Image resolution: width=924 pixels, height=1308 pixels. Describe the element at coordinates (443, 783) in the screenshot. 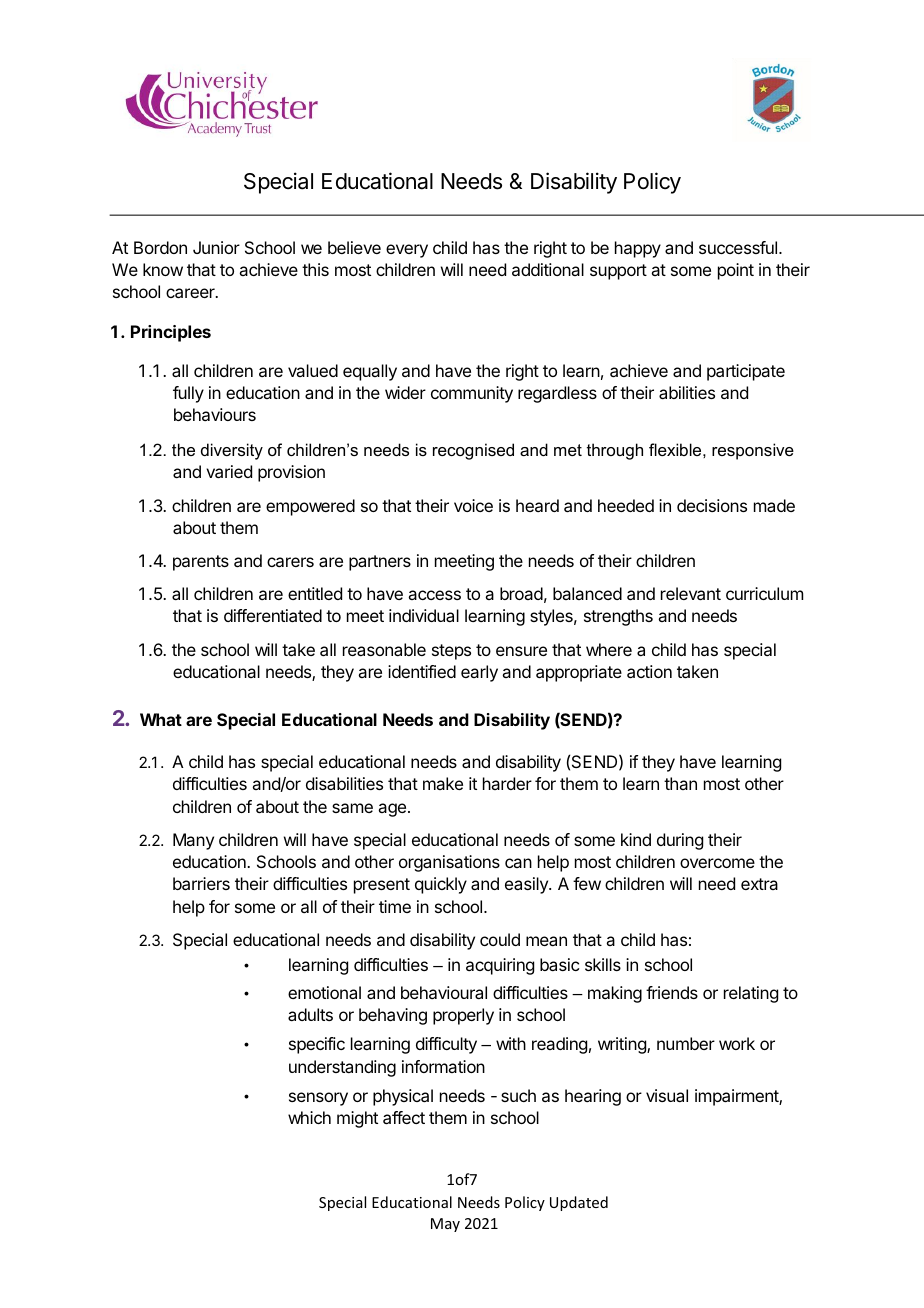

I see `make` at that location.
